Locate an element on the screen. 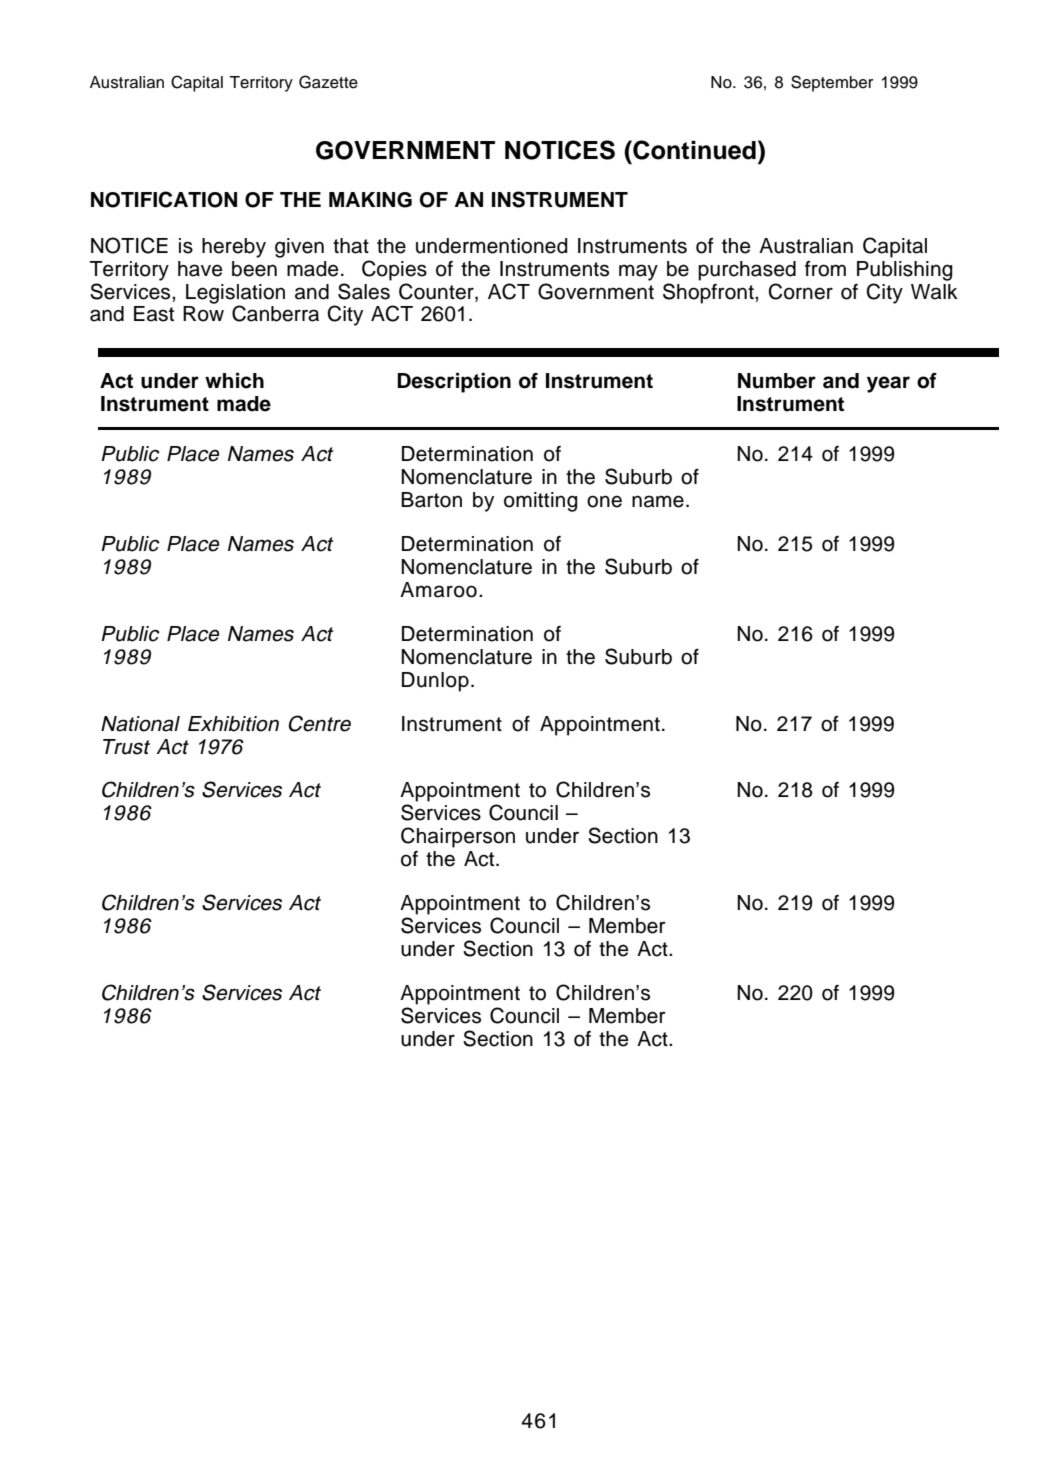 Image resolution: width=1041 pixels, height=1478 pixels. which is located at coordinates (234, 381).
